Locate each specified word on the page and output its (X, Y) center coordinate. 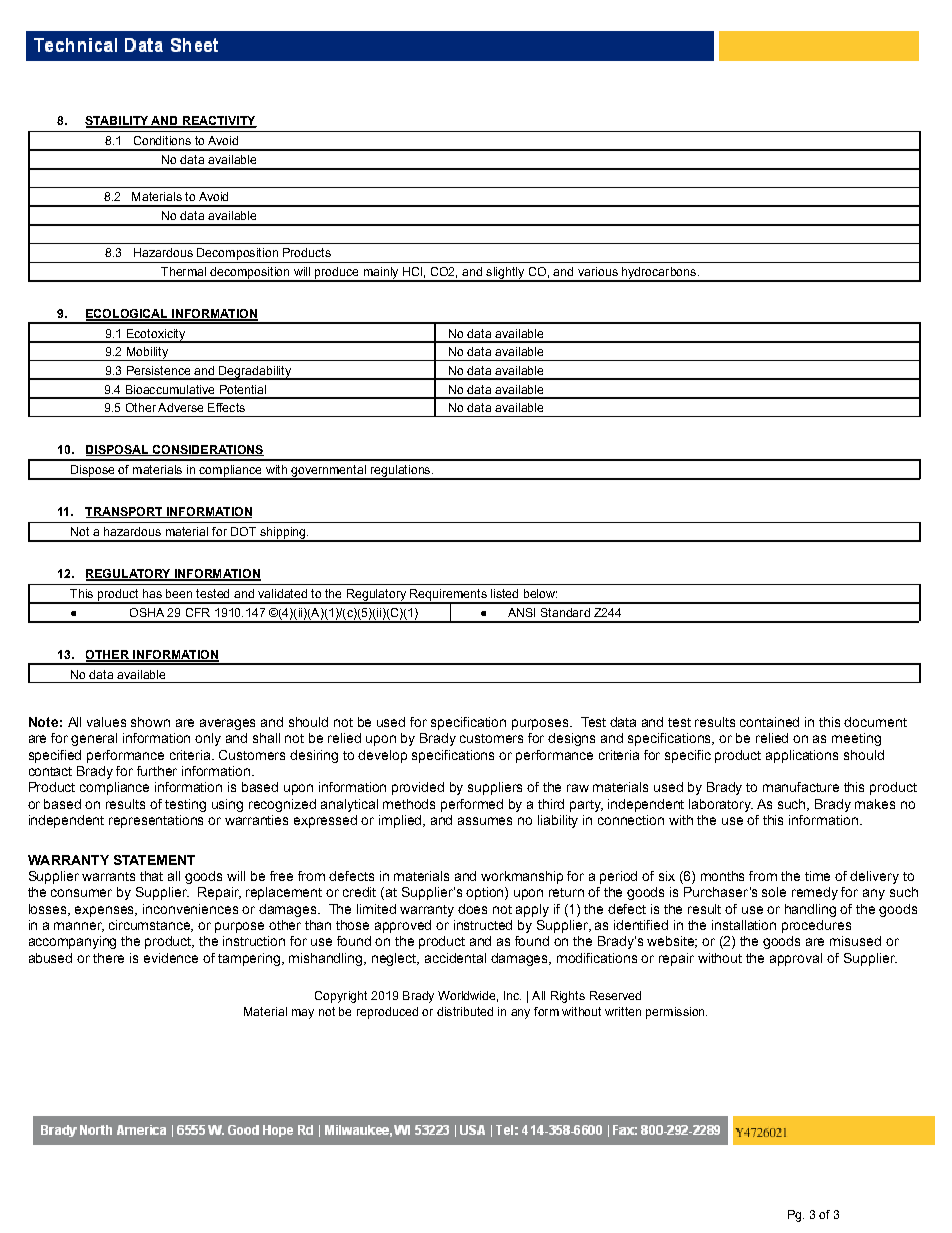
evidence (171, 958)
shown (150, 722)
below (540, 593)
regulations (400, 472)
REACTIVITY (218, 122)
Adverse (180, 407)
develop (382, 756)
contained (769, 722)
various (598, 271)
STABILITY (117, 122)
